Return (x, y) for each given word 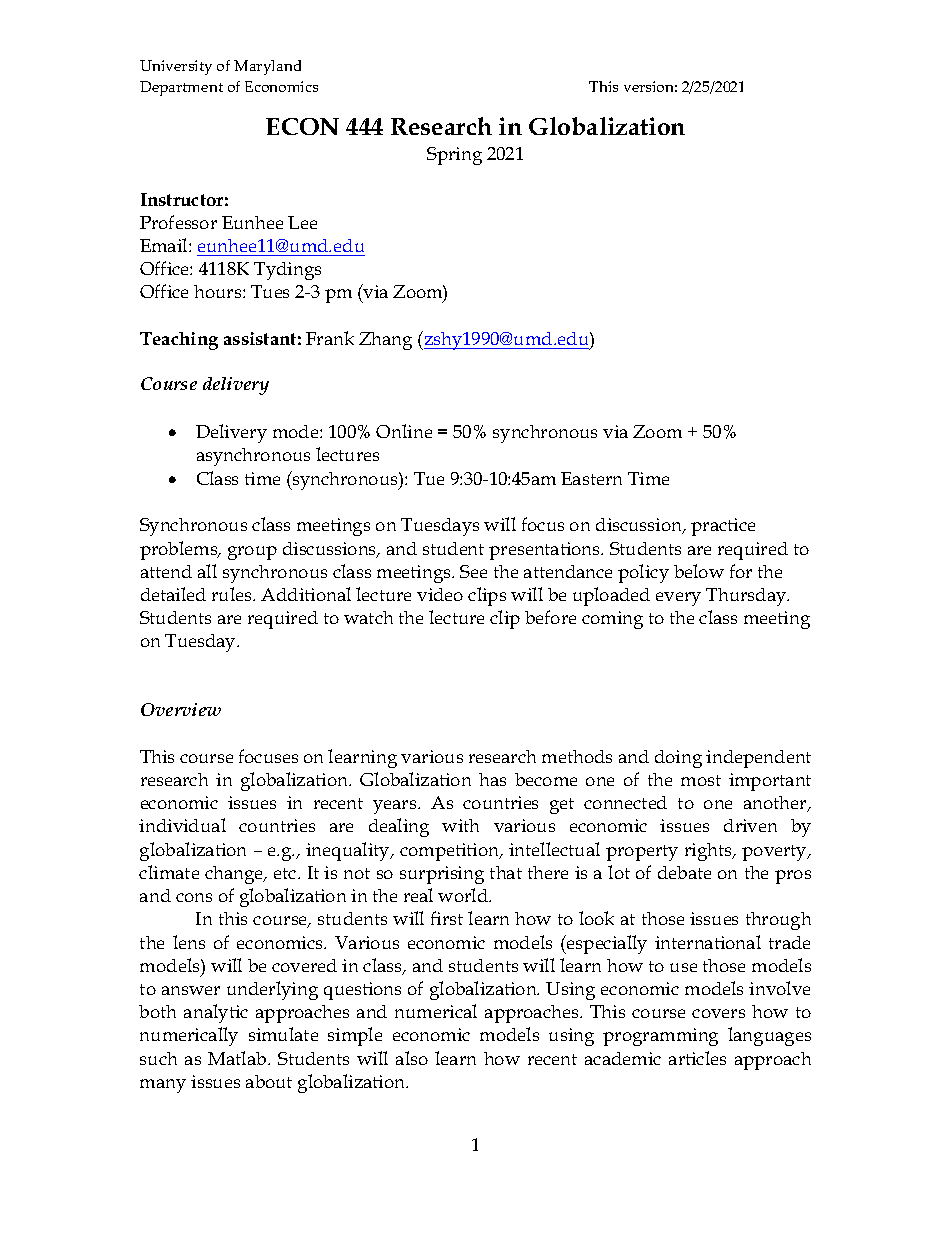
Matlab (238, 1058)
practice (723, 527)
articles (697, 1058)
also (412, 1058)
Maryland (267, 67)
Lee (302, 222)
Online (404, 431)
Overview (181, 709)
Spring (454, 156)
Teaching (179, 341)
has (492, 779)
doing (678, 759)
